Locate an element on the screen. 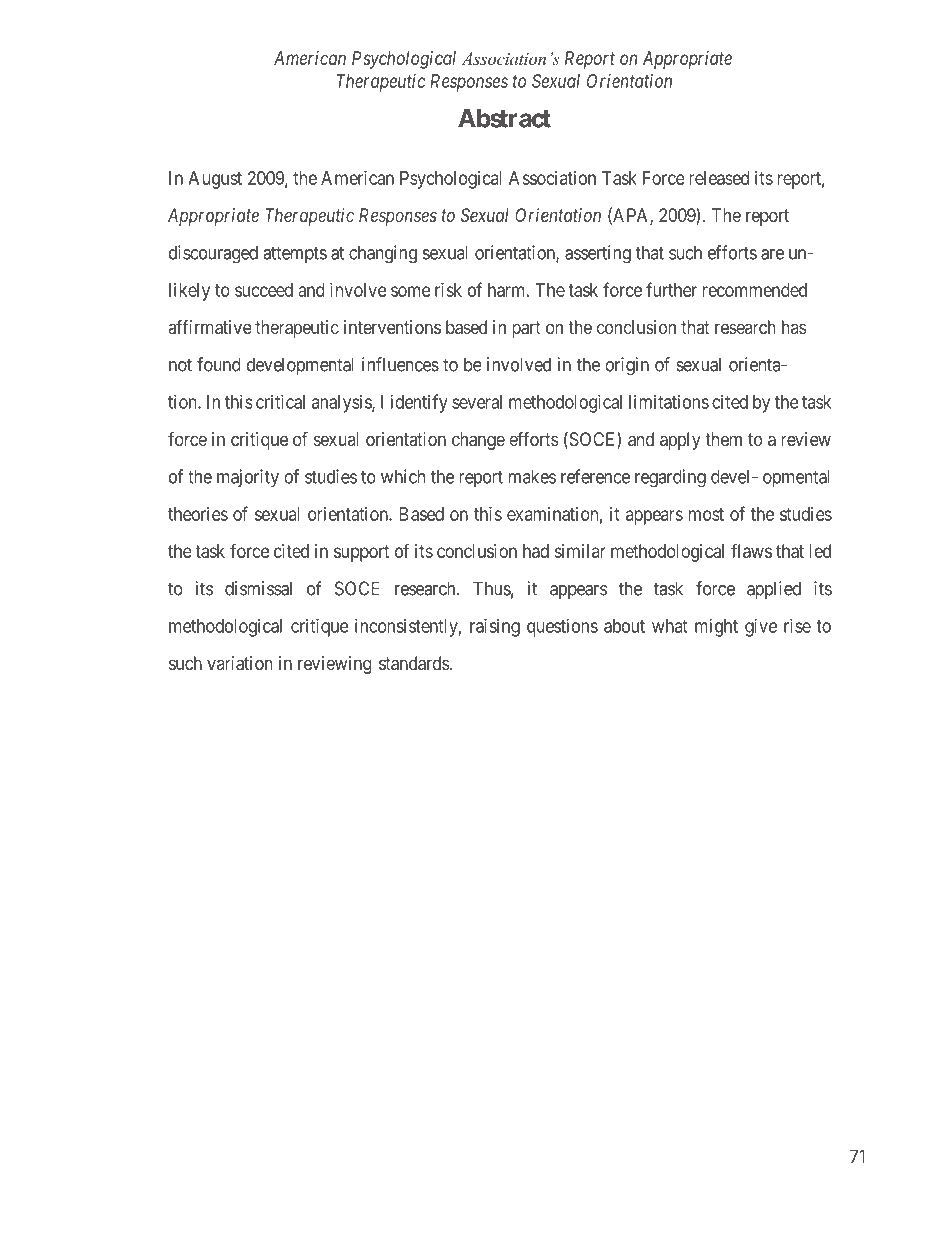 Image resolution: width=952 pixels, height=1233 pixels. attempts is located at coordinates (295, 254).
